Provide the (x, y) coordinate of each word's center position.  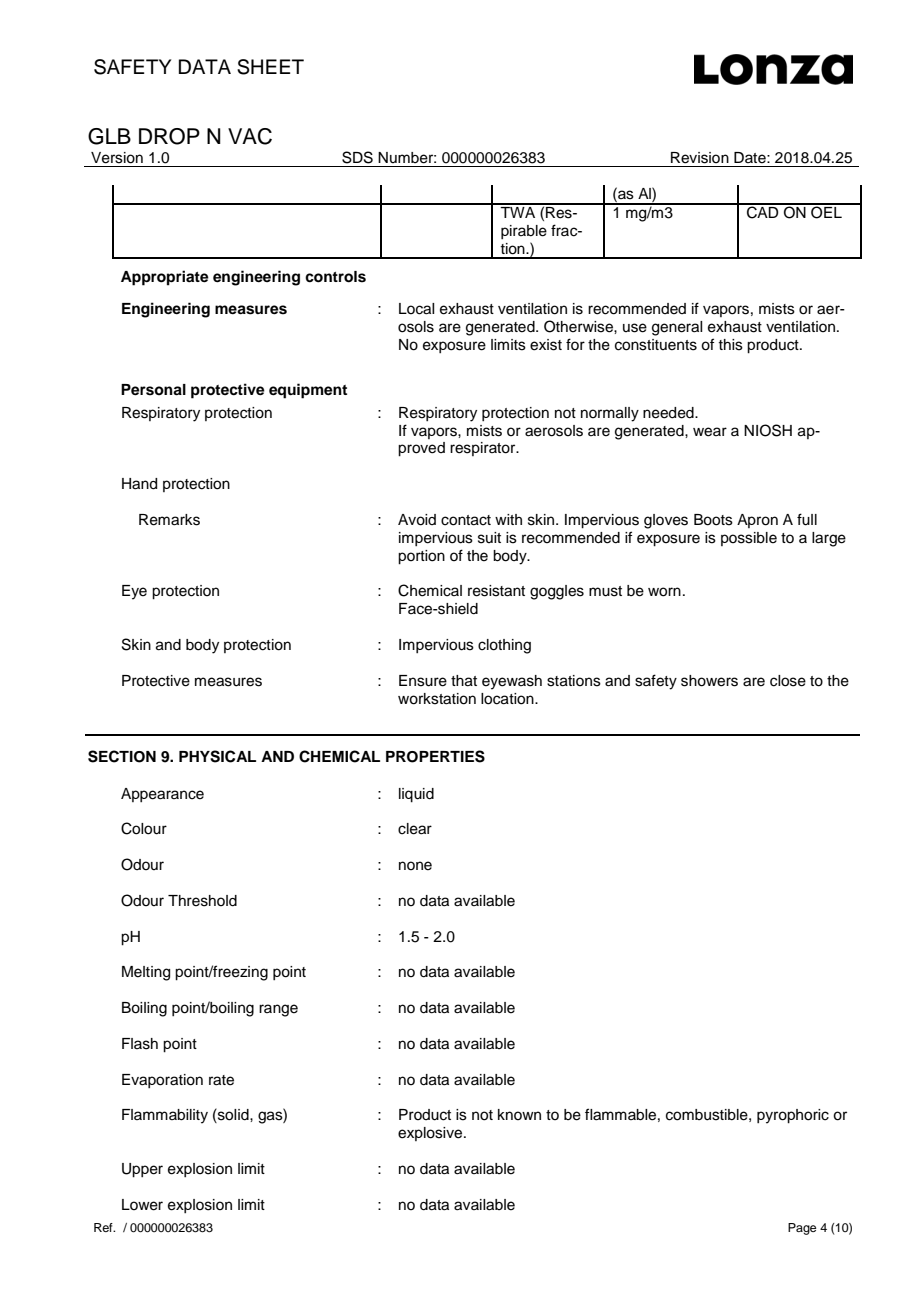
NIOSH (768, 430)
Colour (144, 828)
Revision (700, 158)
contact (466, 520)
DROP (169, 136)
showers (709, 681)
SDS (357, 157)
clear (415, 829)
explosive (431, 1134)
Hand (139, 484)
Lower (142, 1205)
